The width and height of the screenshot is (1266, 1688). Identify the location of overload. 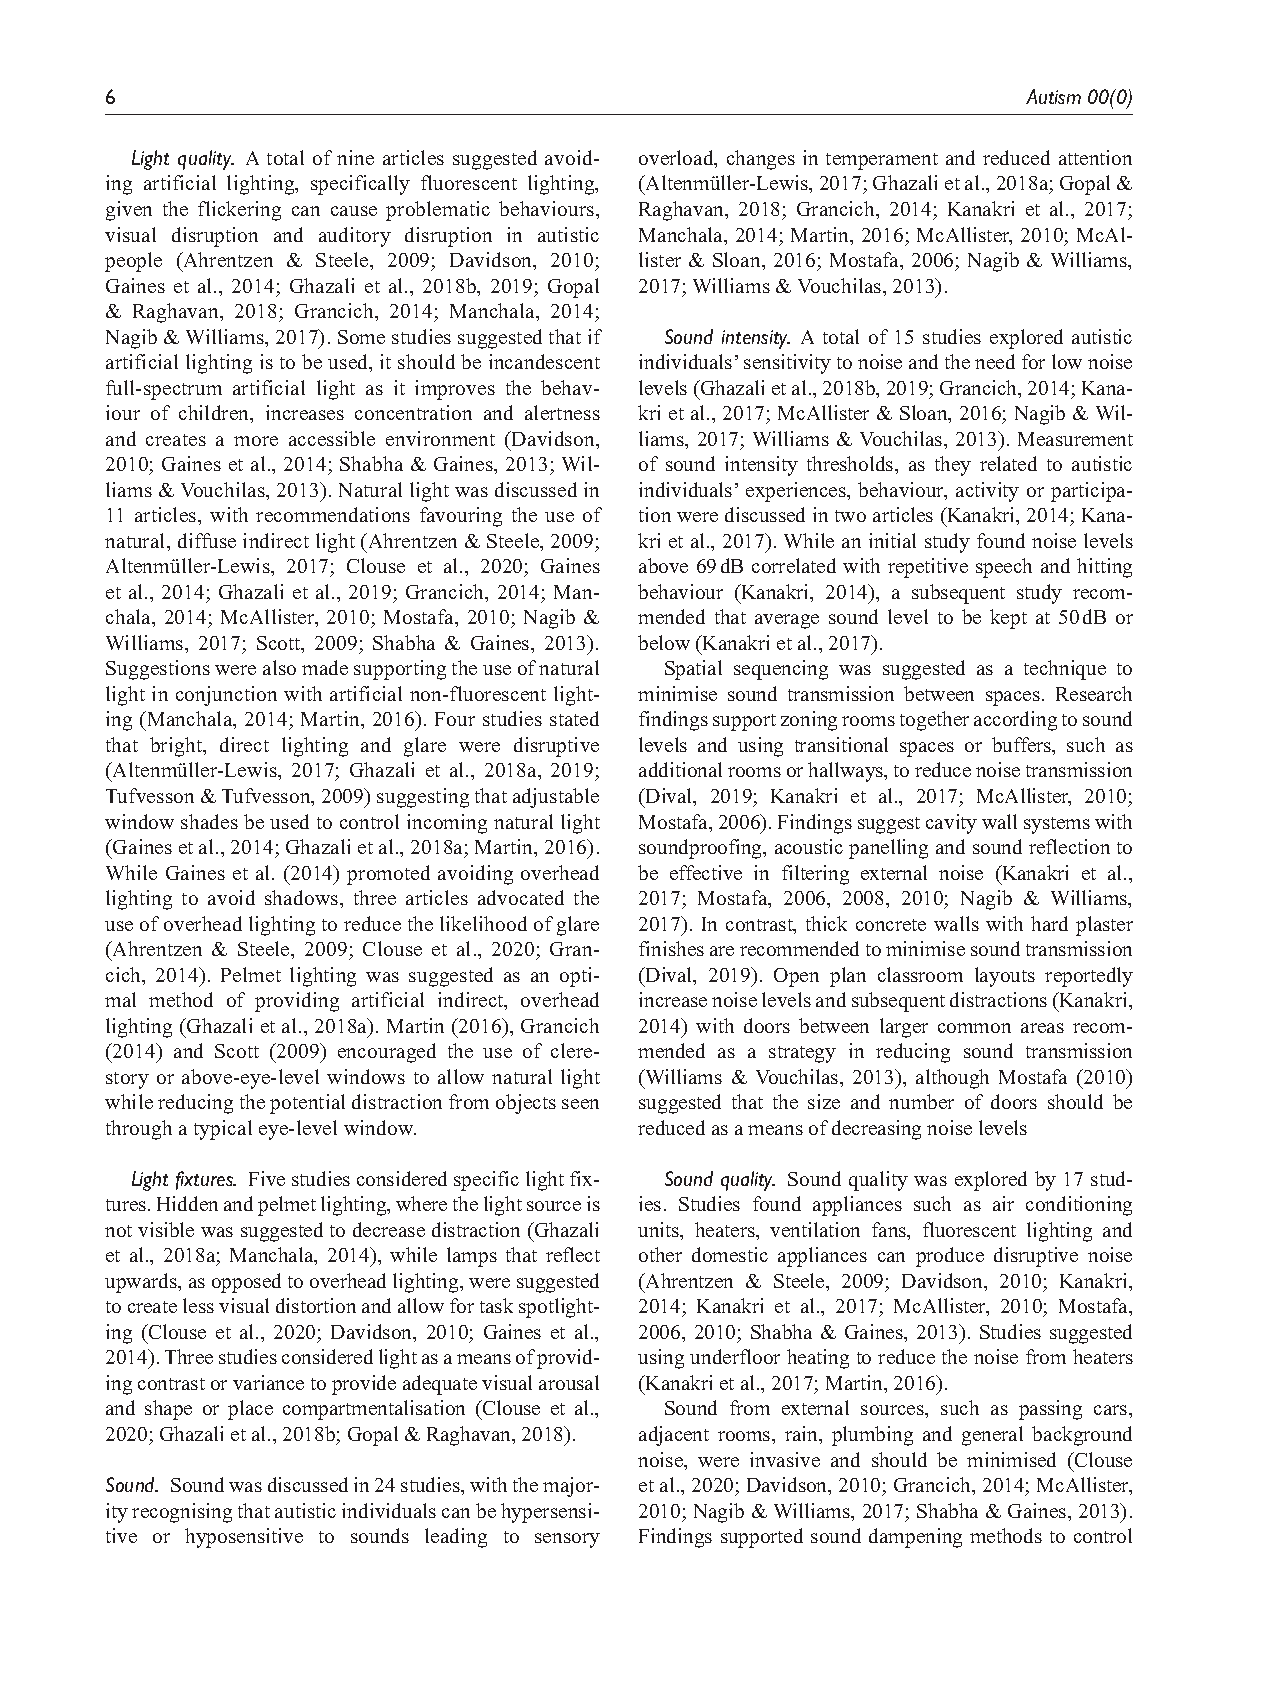
(677, 159).
